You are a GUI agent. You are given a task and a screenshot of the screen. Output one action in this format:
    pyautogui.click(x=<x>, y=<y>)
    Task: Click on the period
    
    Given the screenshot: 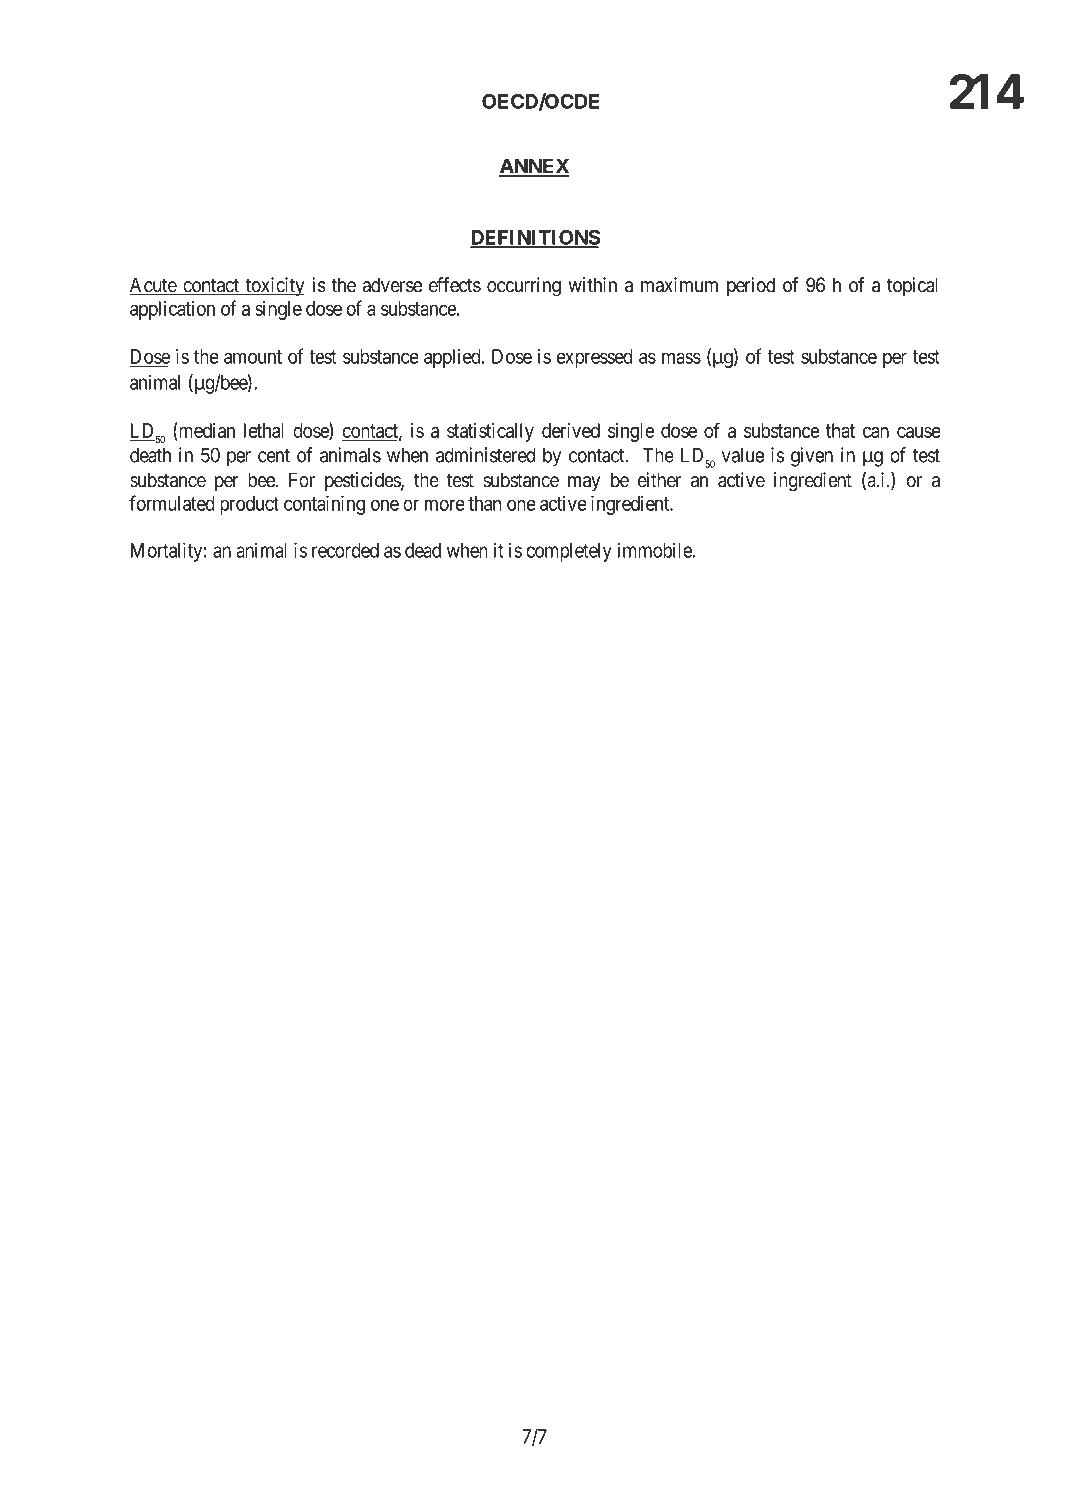 What is the action you would take?
    pyautogui.click(x=751, y=286)
